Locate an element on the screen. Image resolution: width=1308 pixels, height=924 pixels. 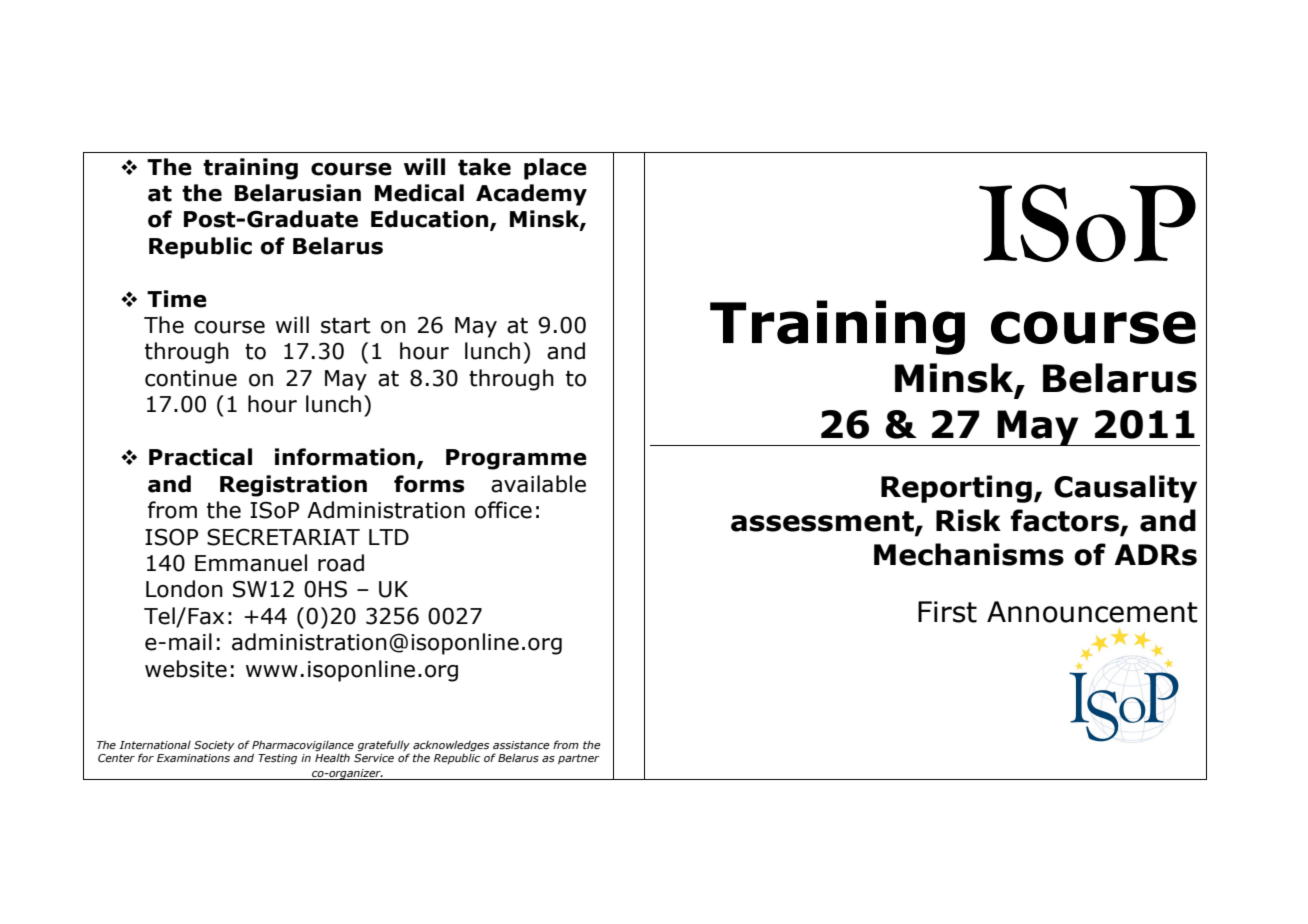
Academy is located at coordinates (531, 195).
